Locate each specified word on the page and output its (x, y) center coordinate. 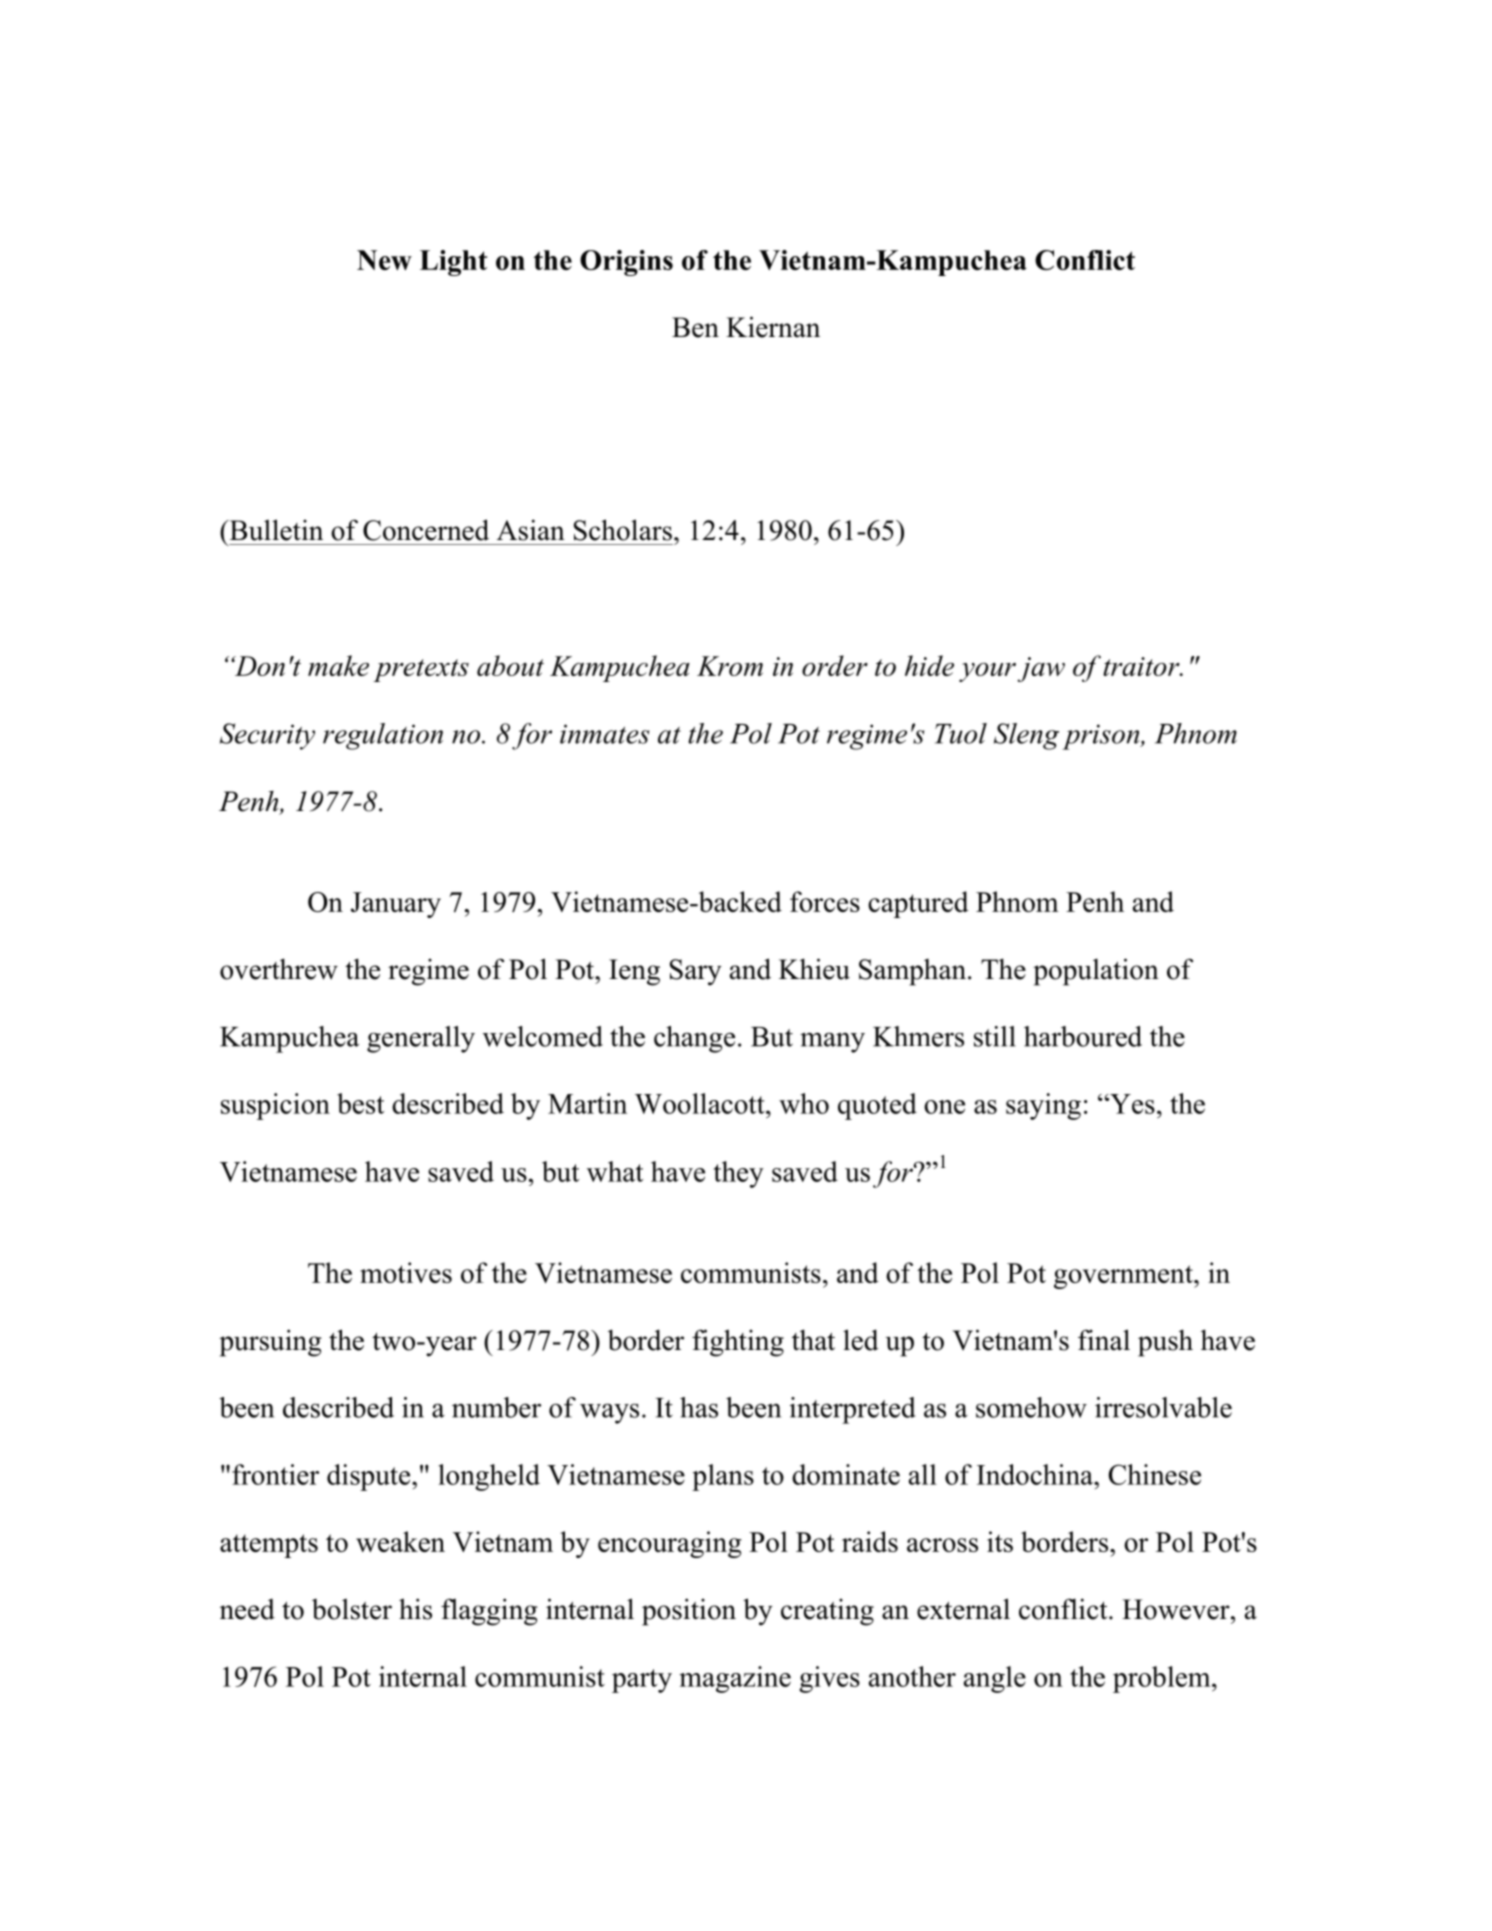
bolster (352, 1609)
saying (1043, 1106)
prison (1102, 737)
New (384, 260)
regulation (383, 736)
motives (406, 1272)
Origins (626, 263)
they (738, 1174)
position (689, 1612)
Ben (695, 327)
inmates (605, 734)
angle (995, 1679)
